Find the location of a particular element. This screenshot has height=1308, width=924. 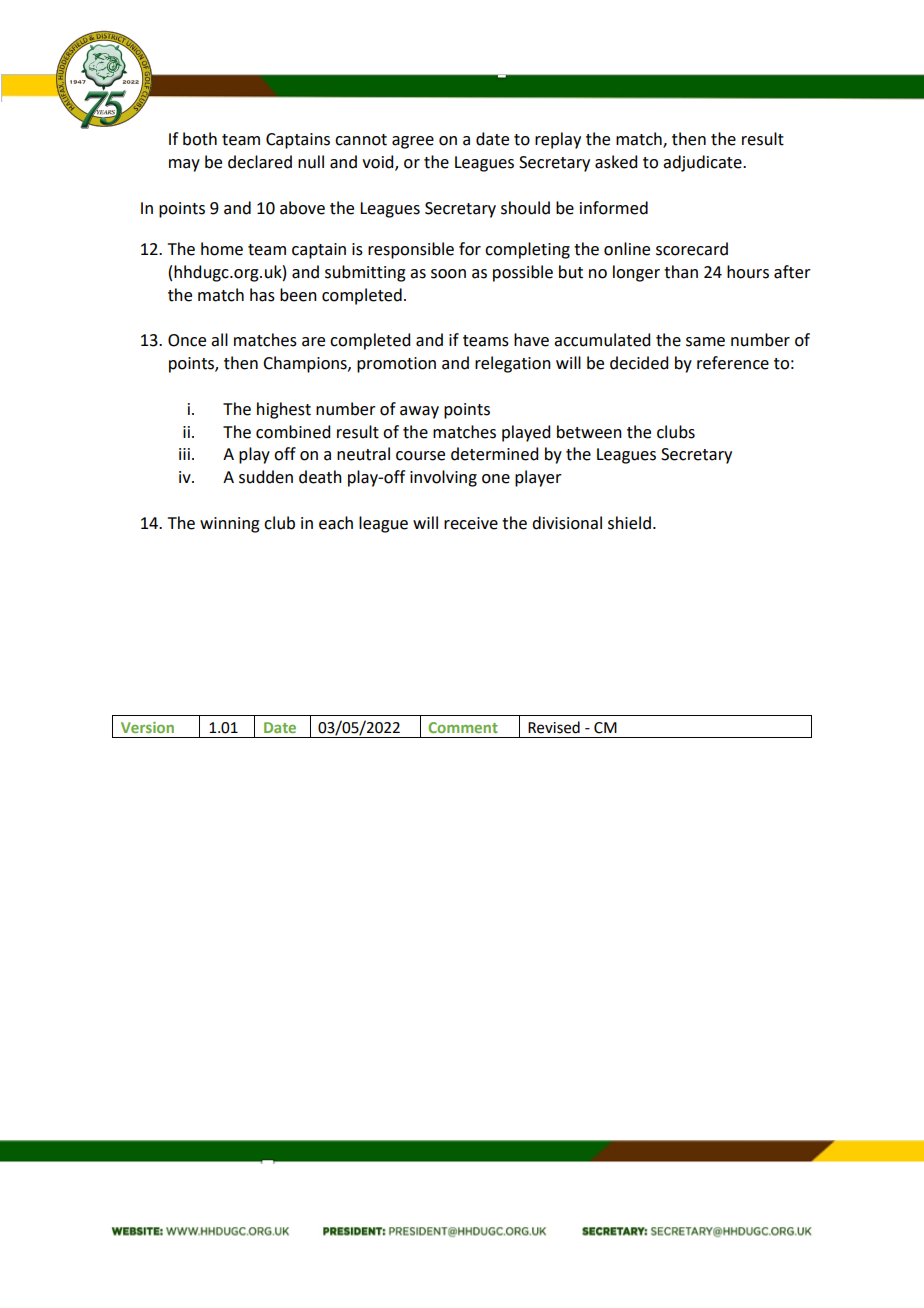

agree is located at coordinates (413, 142).
